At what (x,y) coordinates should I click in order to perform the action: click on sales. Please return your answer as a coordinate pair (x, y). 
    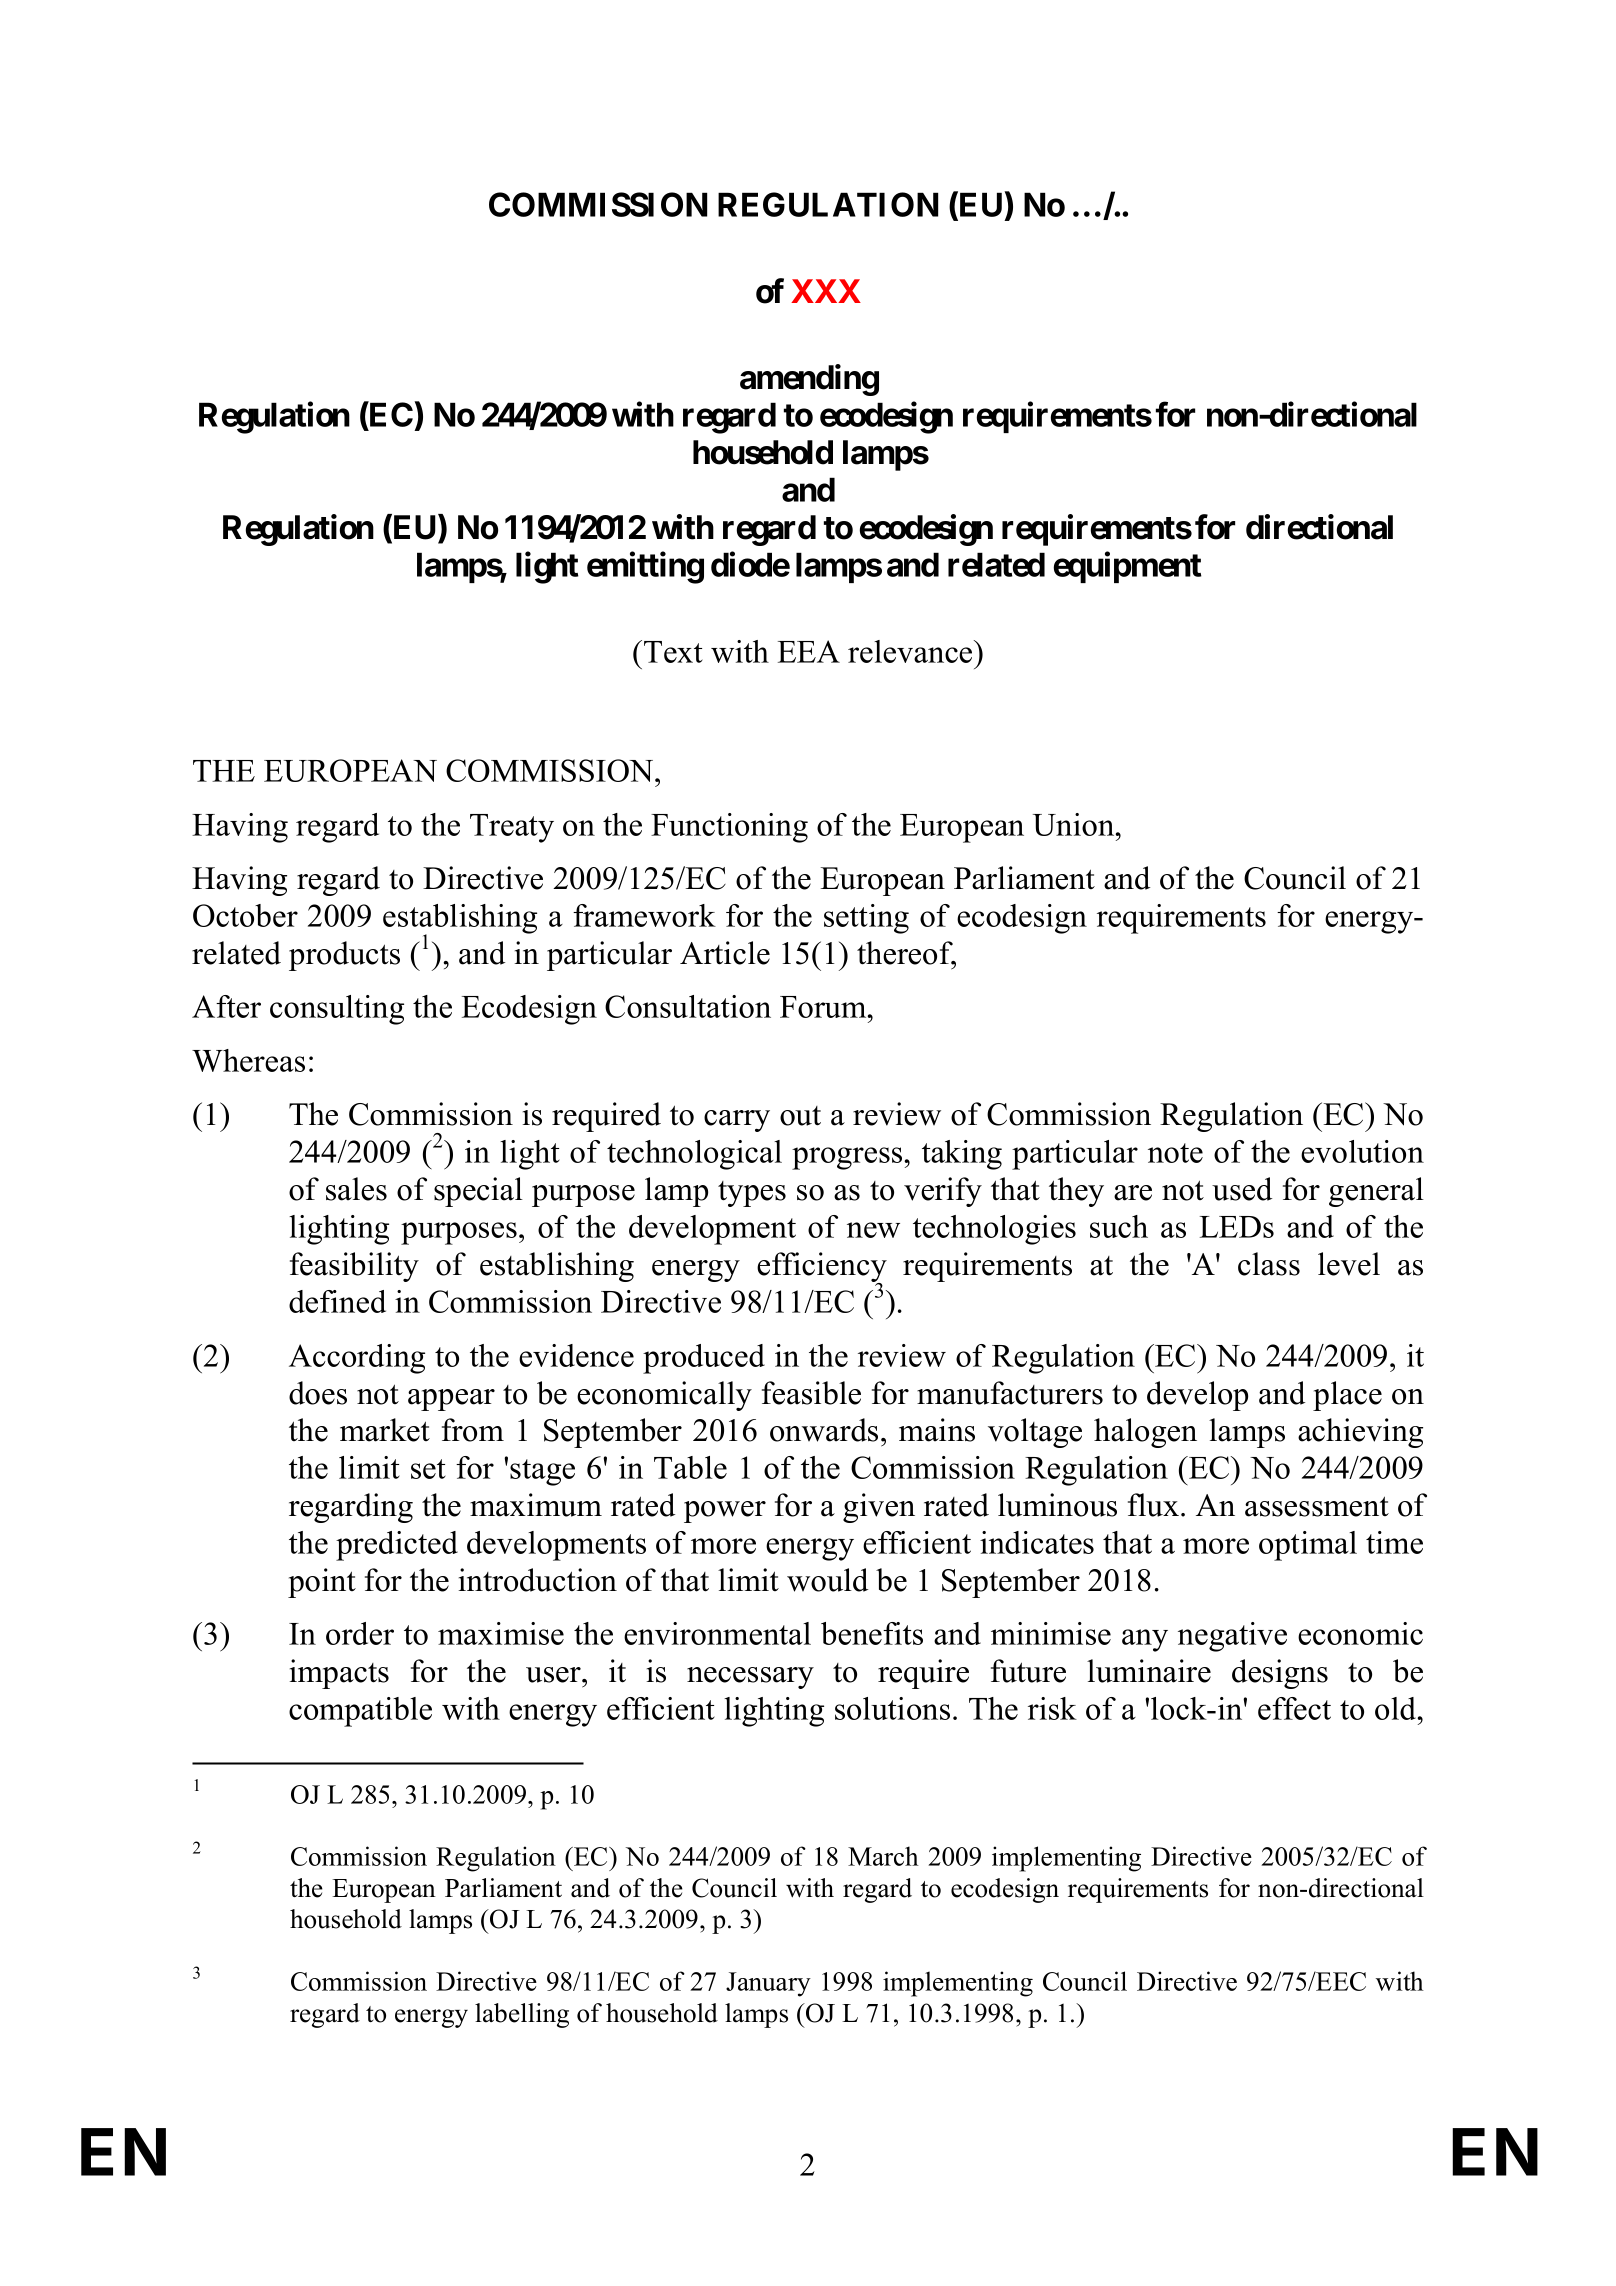
    Looking at the image, I should click on (356, 1189).
